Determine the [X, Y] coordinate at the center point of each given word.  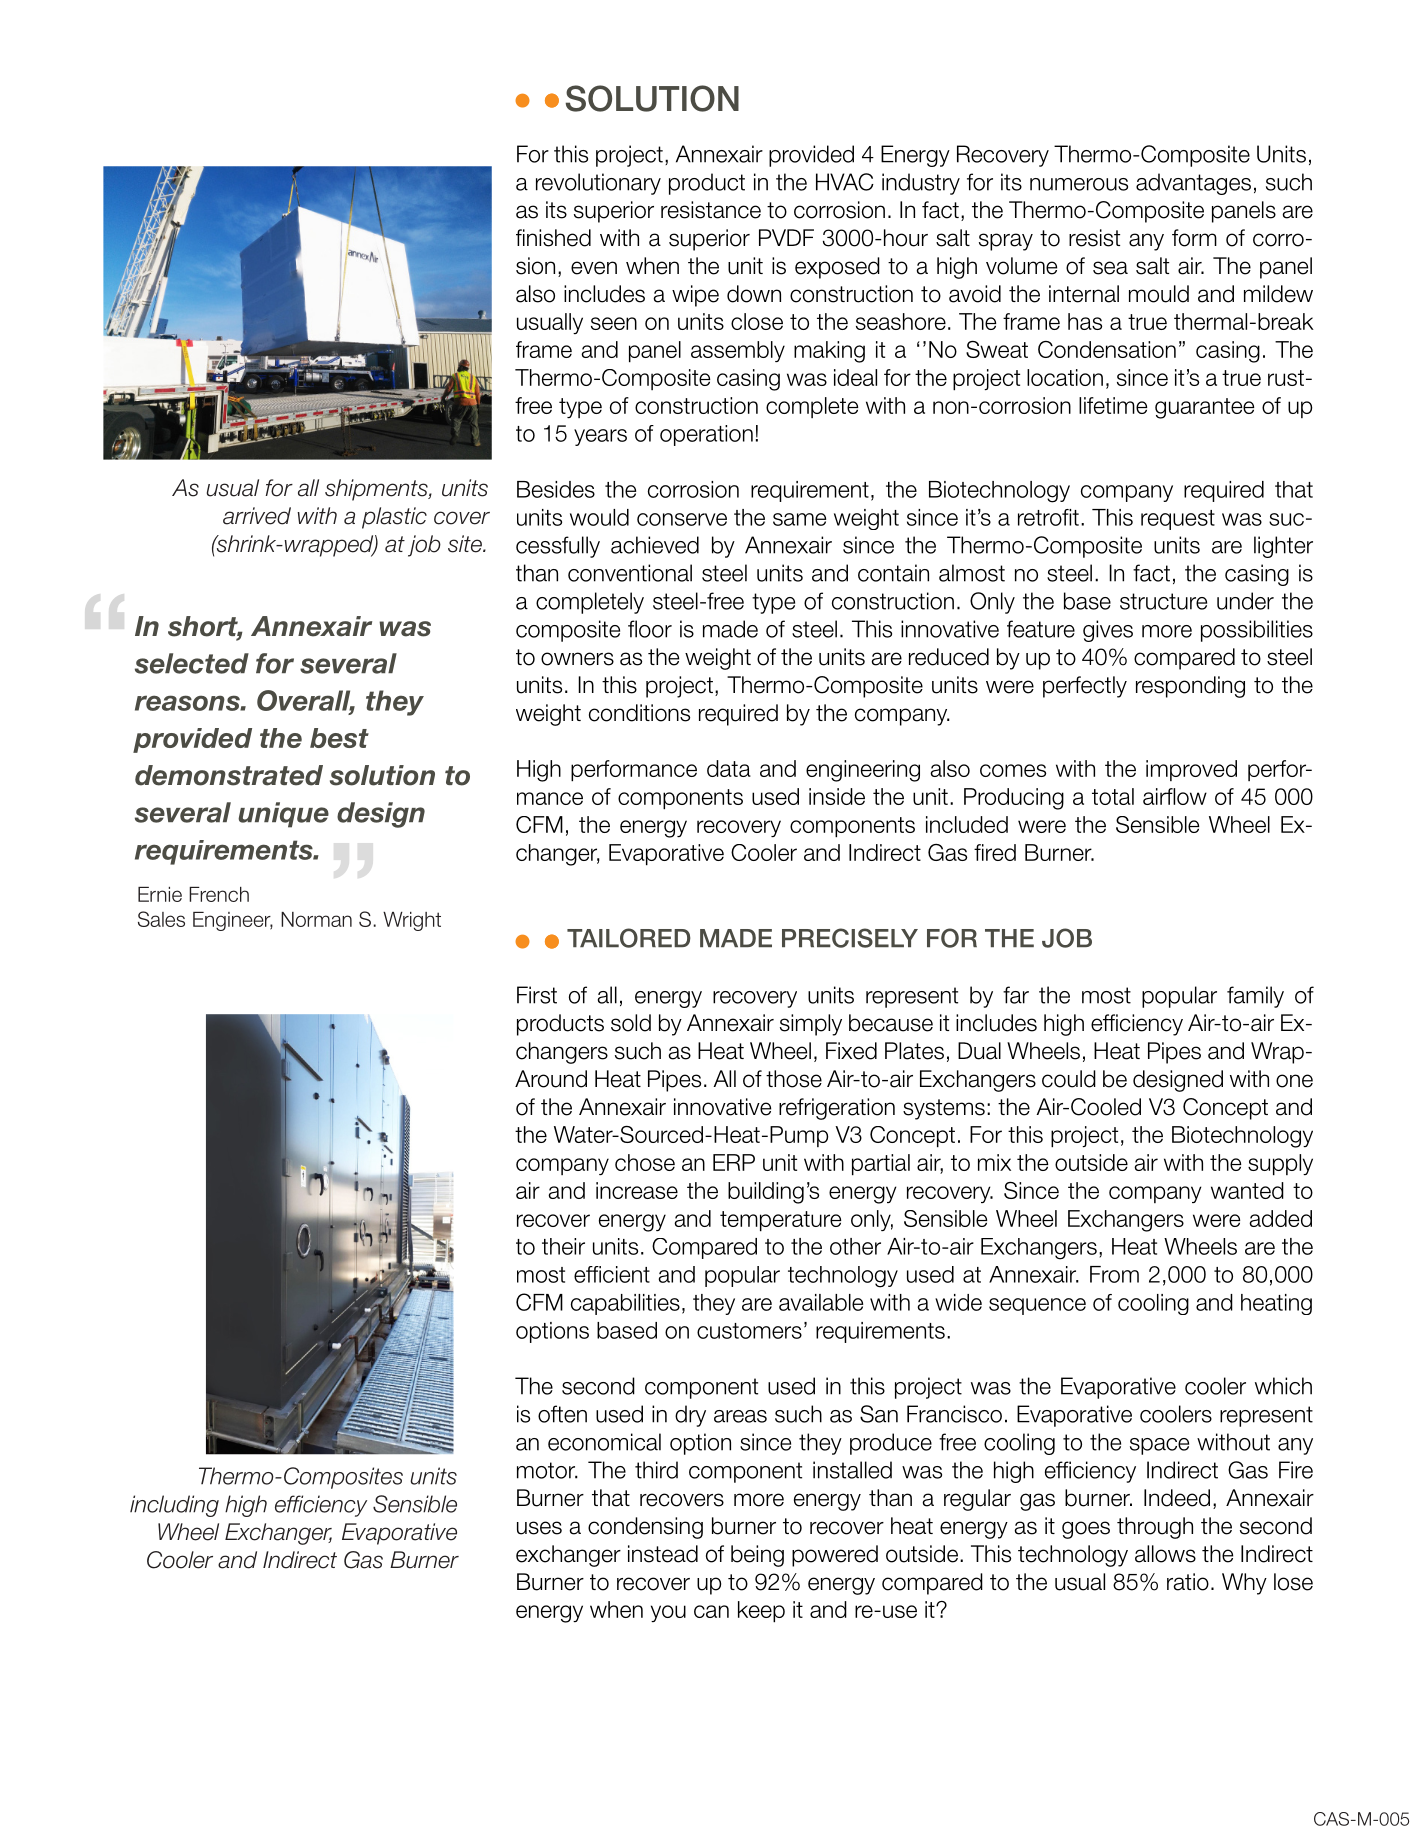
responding [1190, 687]
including [174, 1506]
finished [553, 238]
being [757, 1556]
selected [192, 663]
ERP [734, 1162]
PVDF [786, 237]
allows [1165, 1554]
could [1069, 1079]
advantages [1193, 184]
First [537, 995]
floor [650, 629]
